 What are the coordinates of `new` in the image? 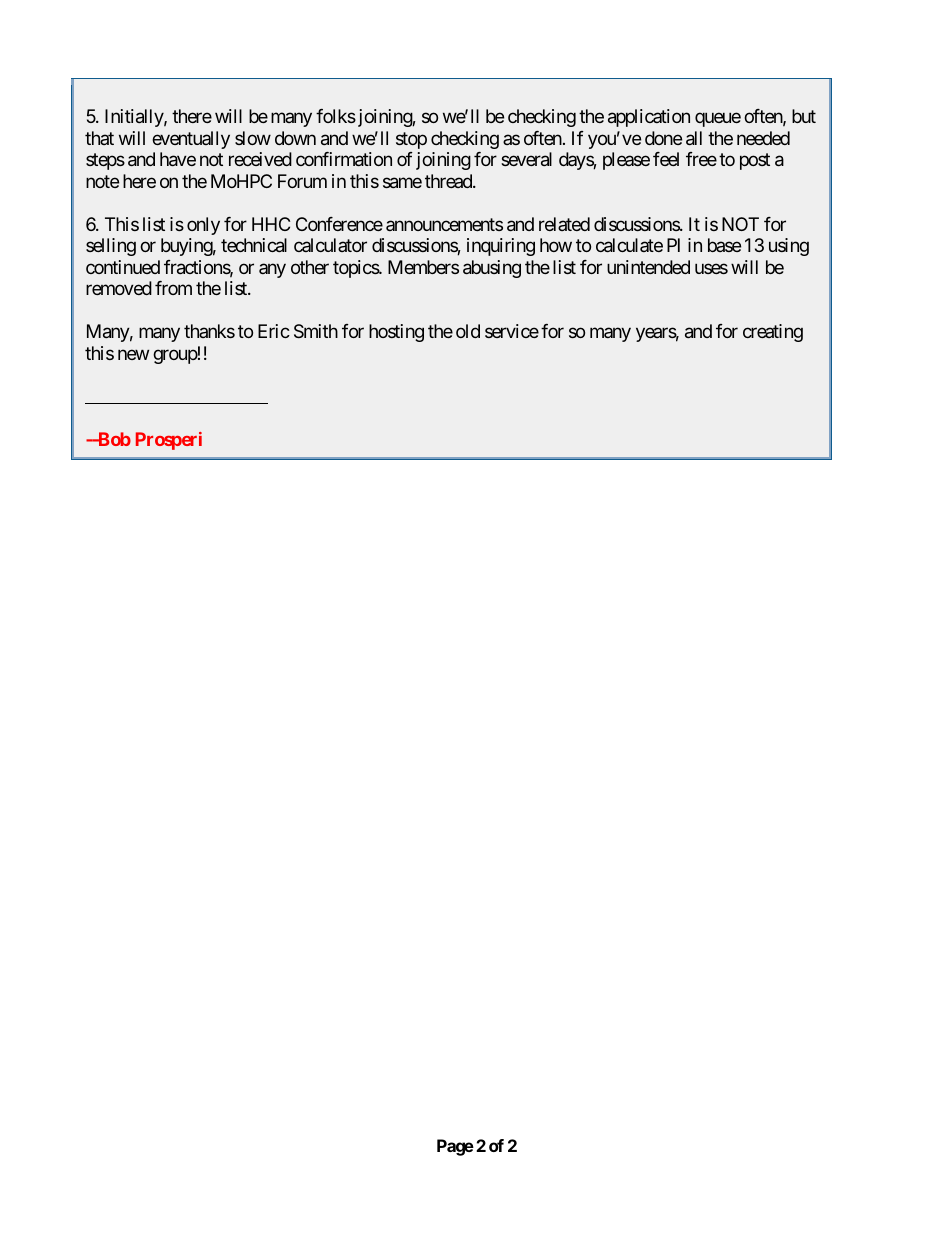 It's located at (133, 354).
